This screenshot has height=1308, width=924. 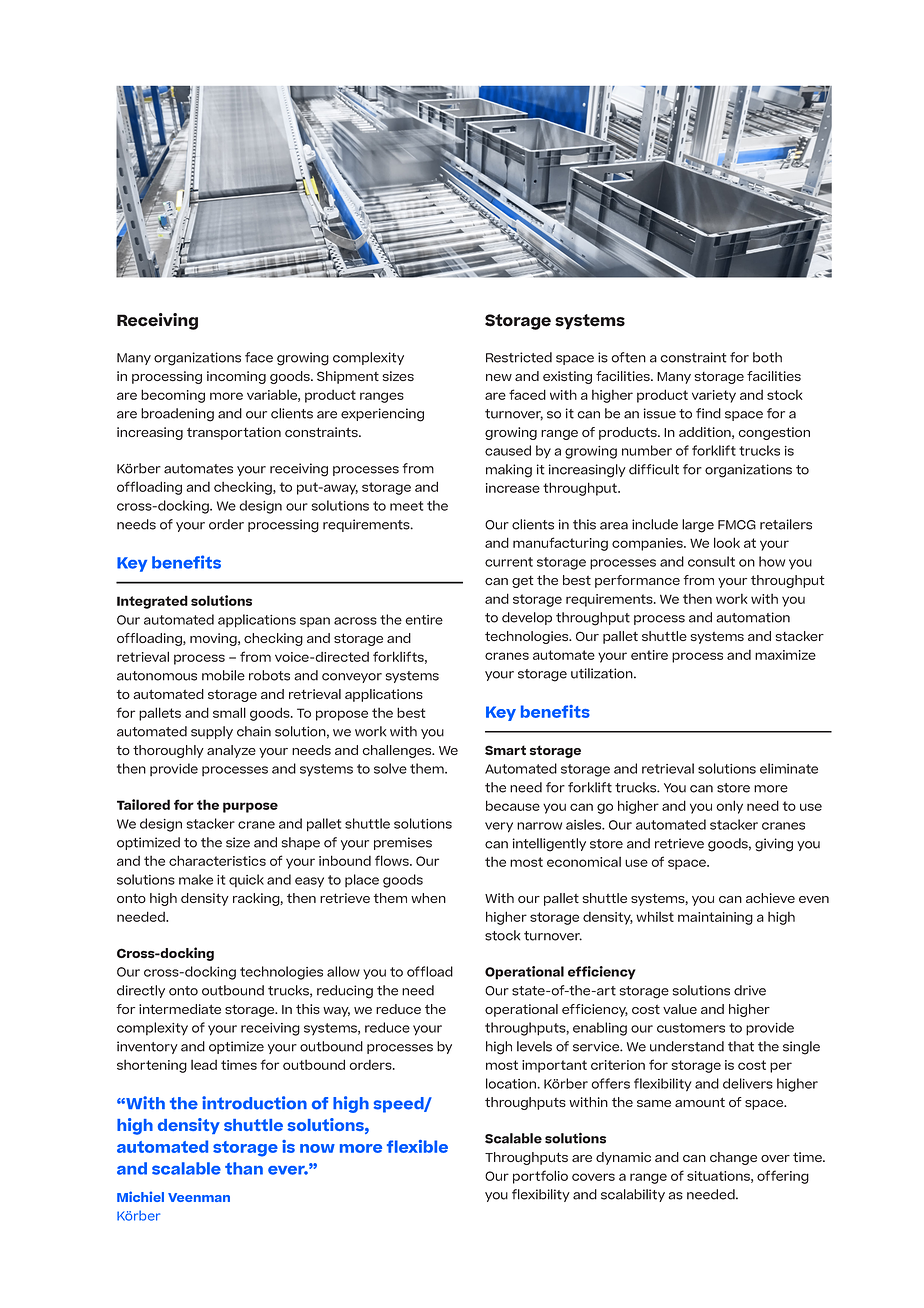 What do you see at coordinates (540, 1177) in the screenshot?
I see `portfolio` at bounding box center [540, 1177].
